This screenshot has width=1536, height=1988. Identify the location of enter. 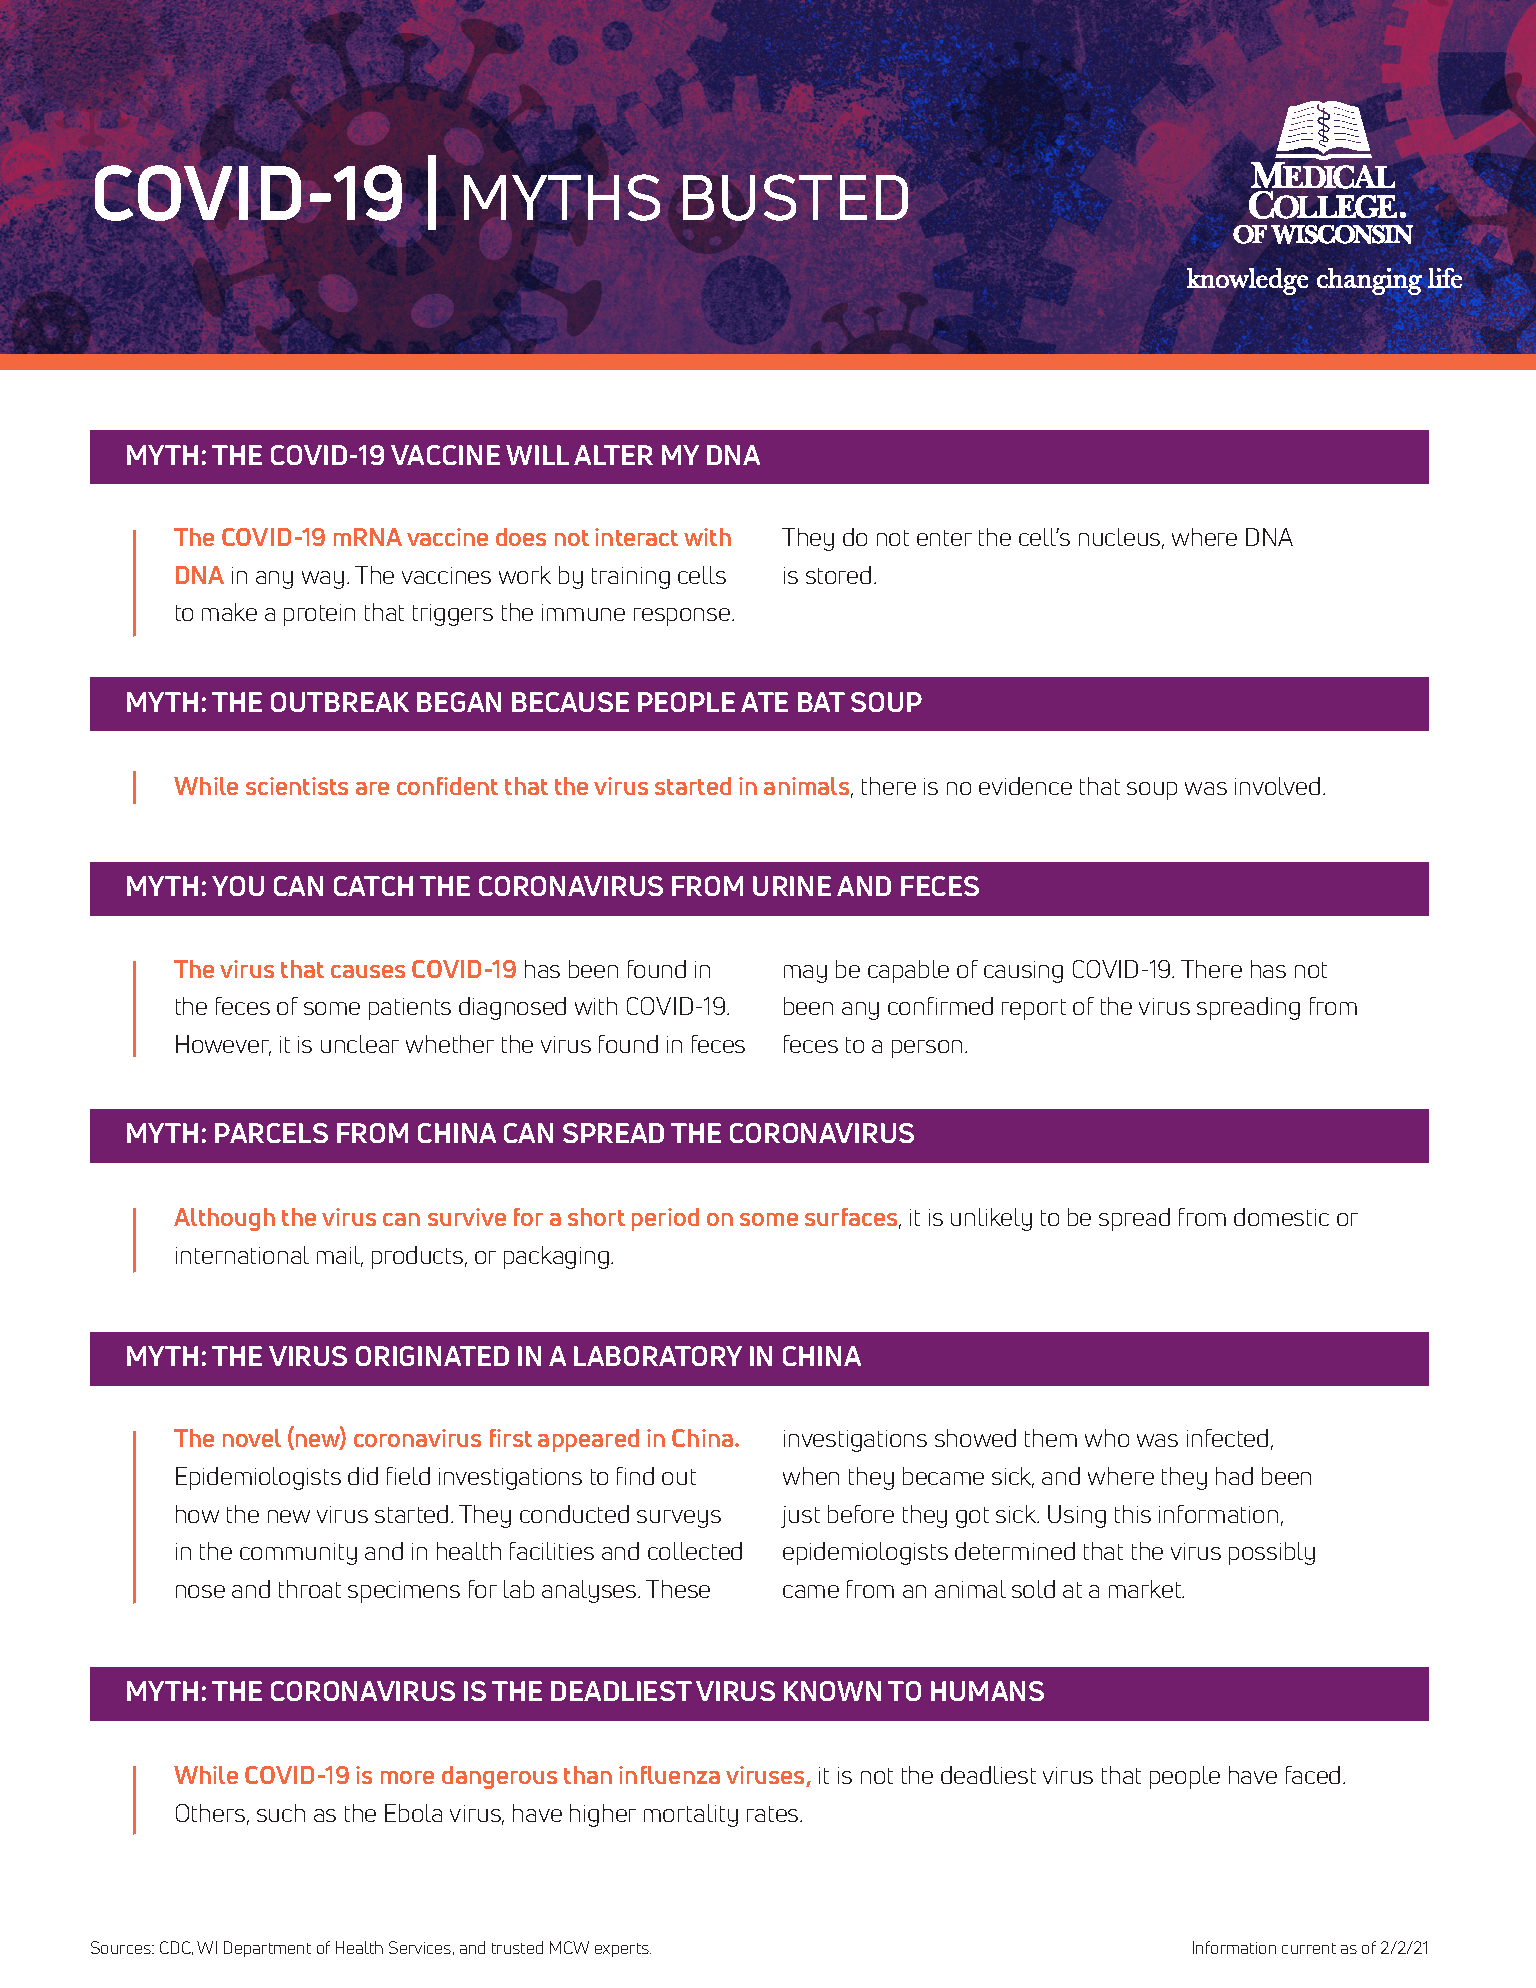
(944, 538).
